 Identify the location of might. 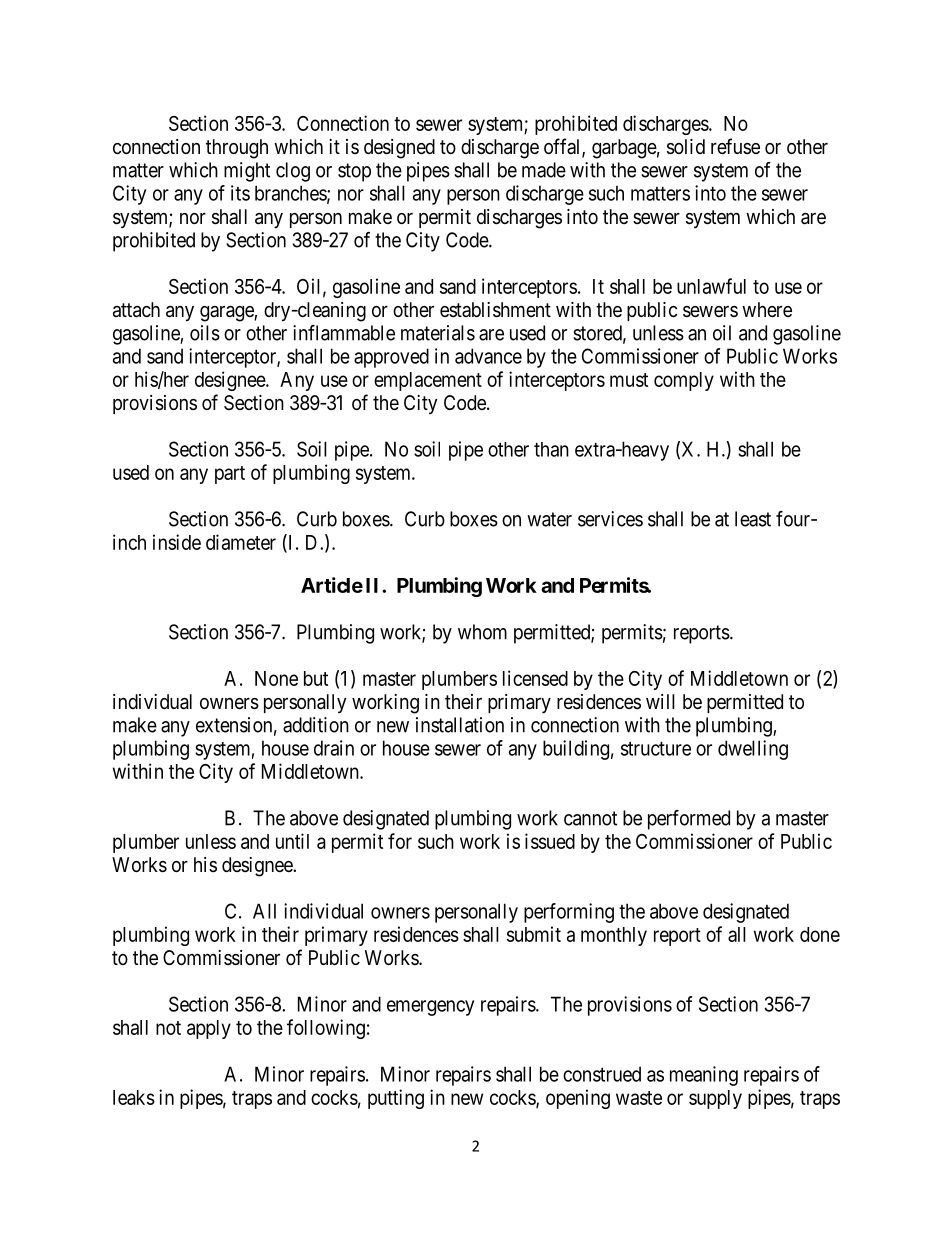
(247, 172).
